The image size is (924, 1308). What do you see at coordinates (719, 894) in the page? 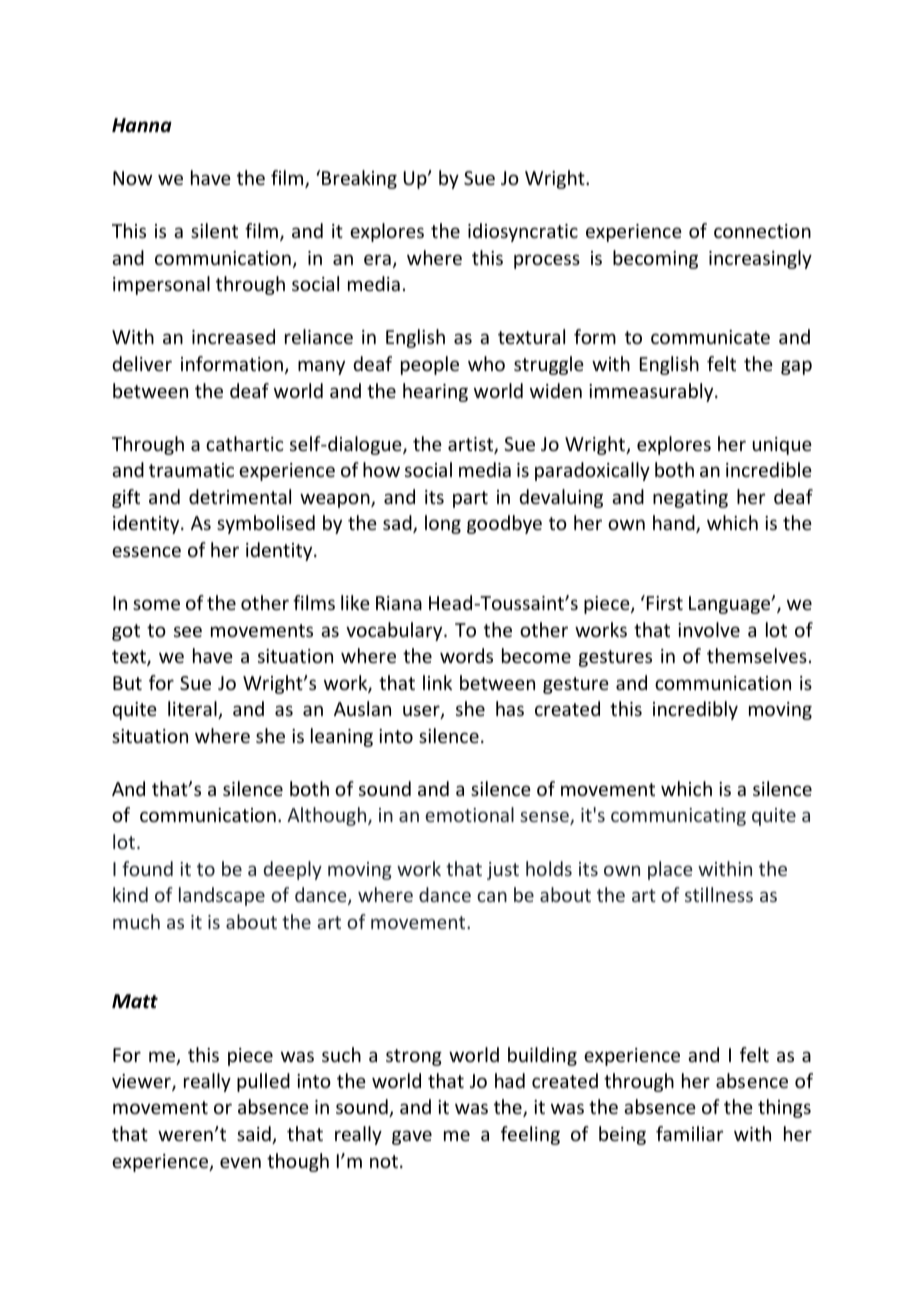
I see `stillness` at bounding box center [719, 894].
